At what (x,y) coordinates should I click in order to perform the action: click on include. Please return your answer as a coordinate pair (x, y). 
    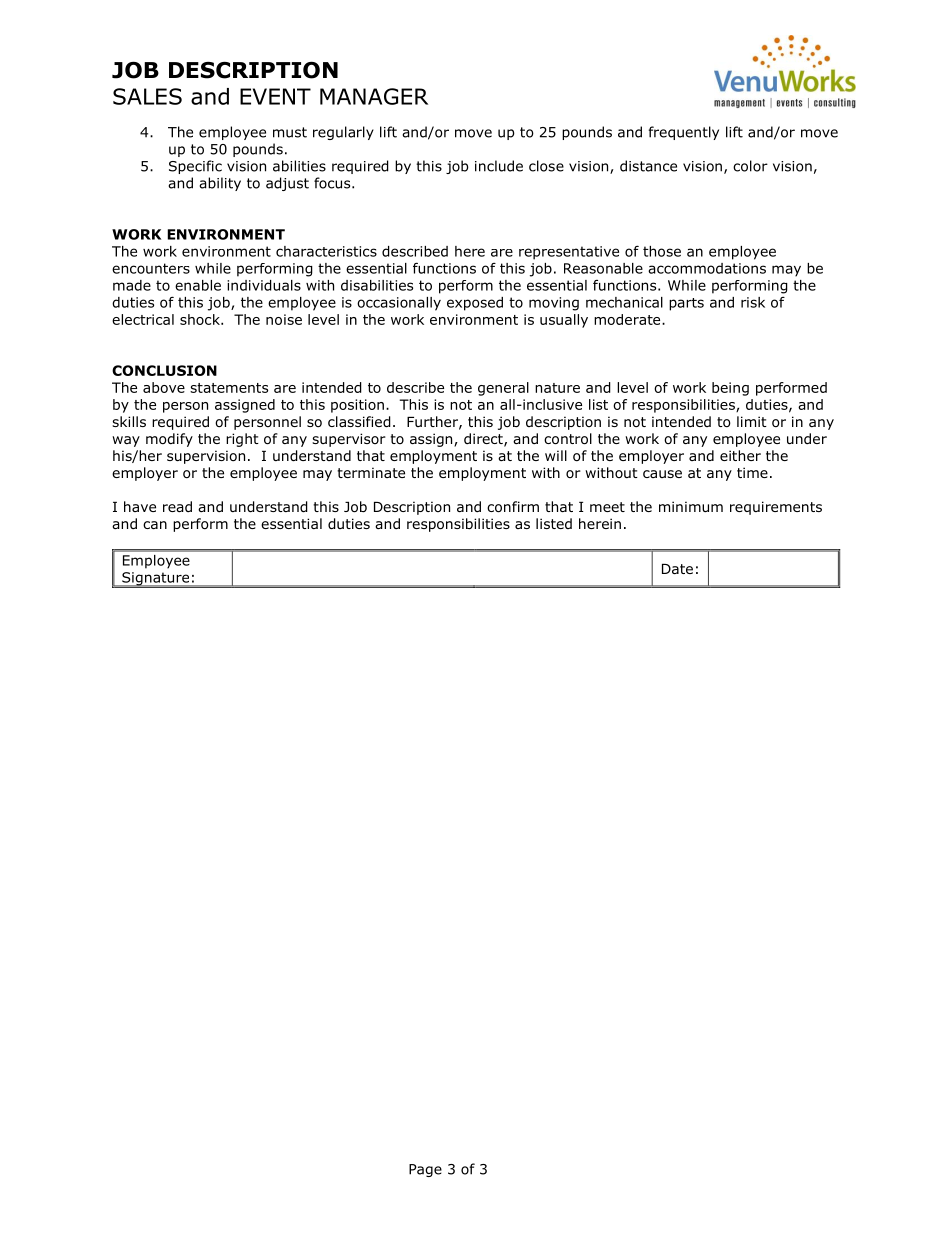
    Looking at the image, I should click on (499, 166).
